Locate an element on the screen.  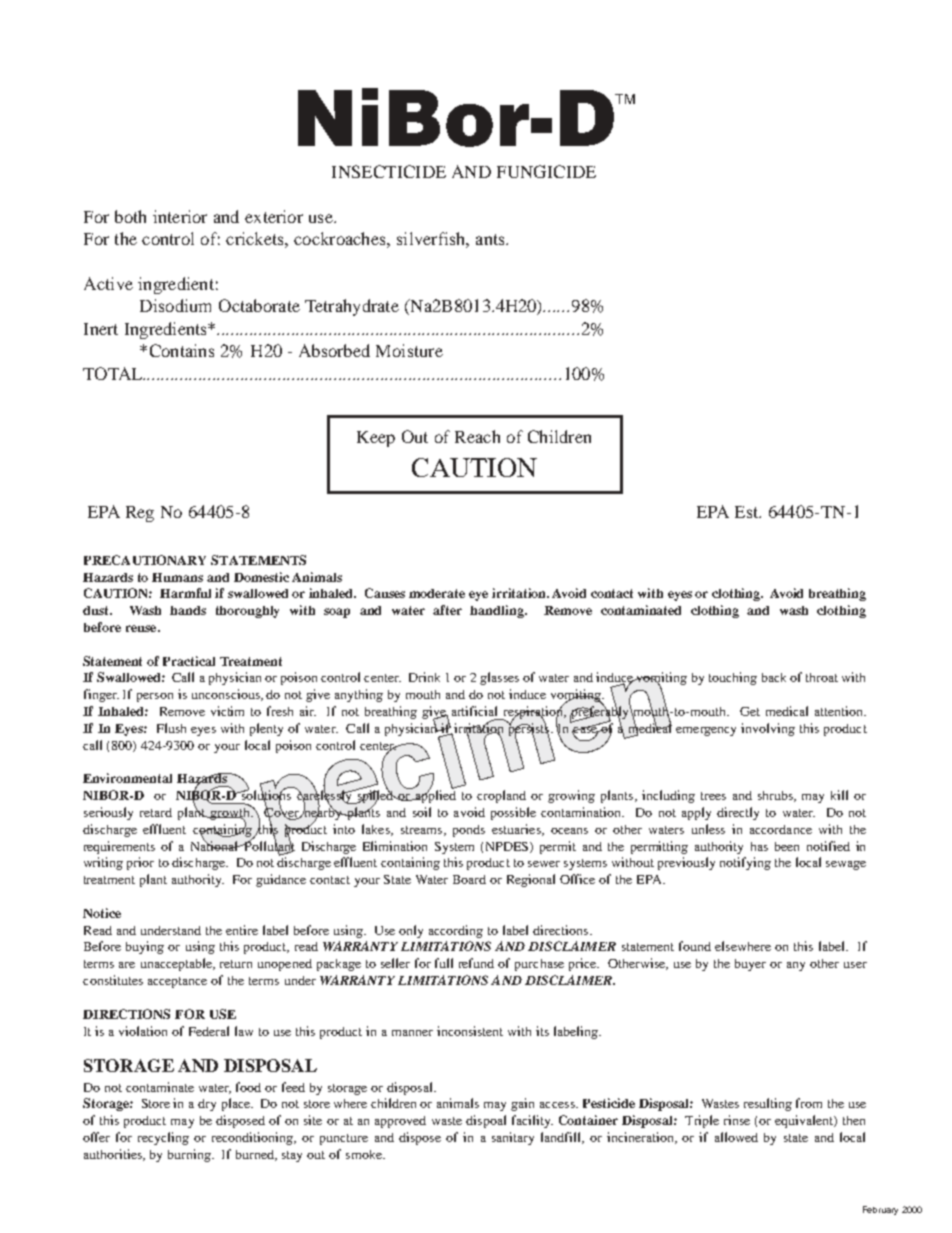
INSECTICIDE is located at coordinates (389, 171).
